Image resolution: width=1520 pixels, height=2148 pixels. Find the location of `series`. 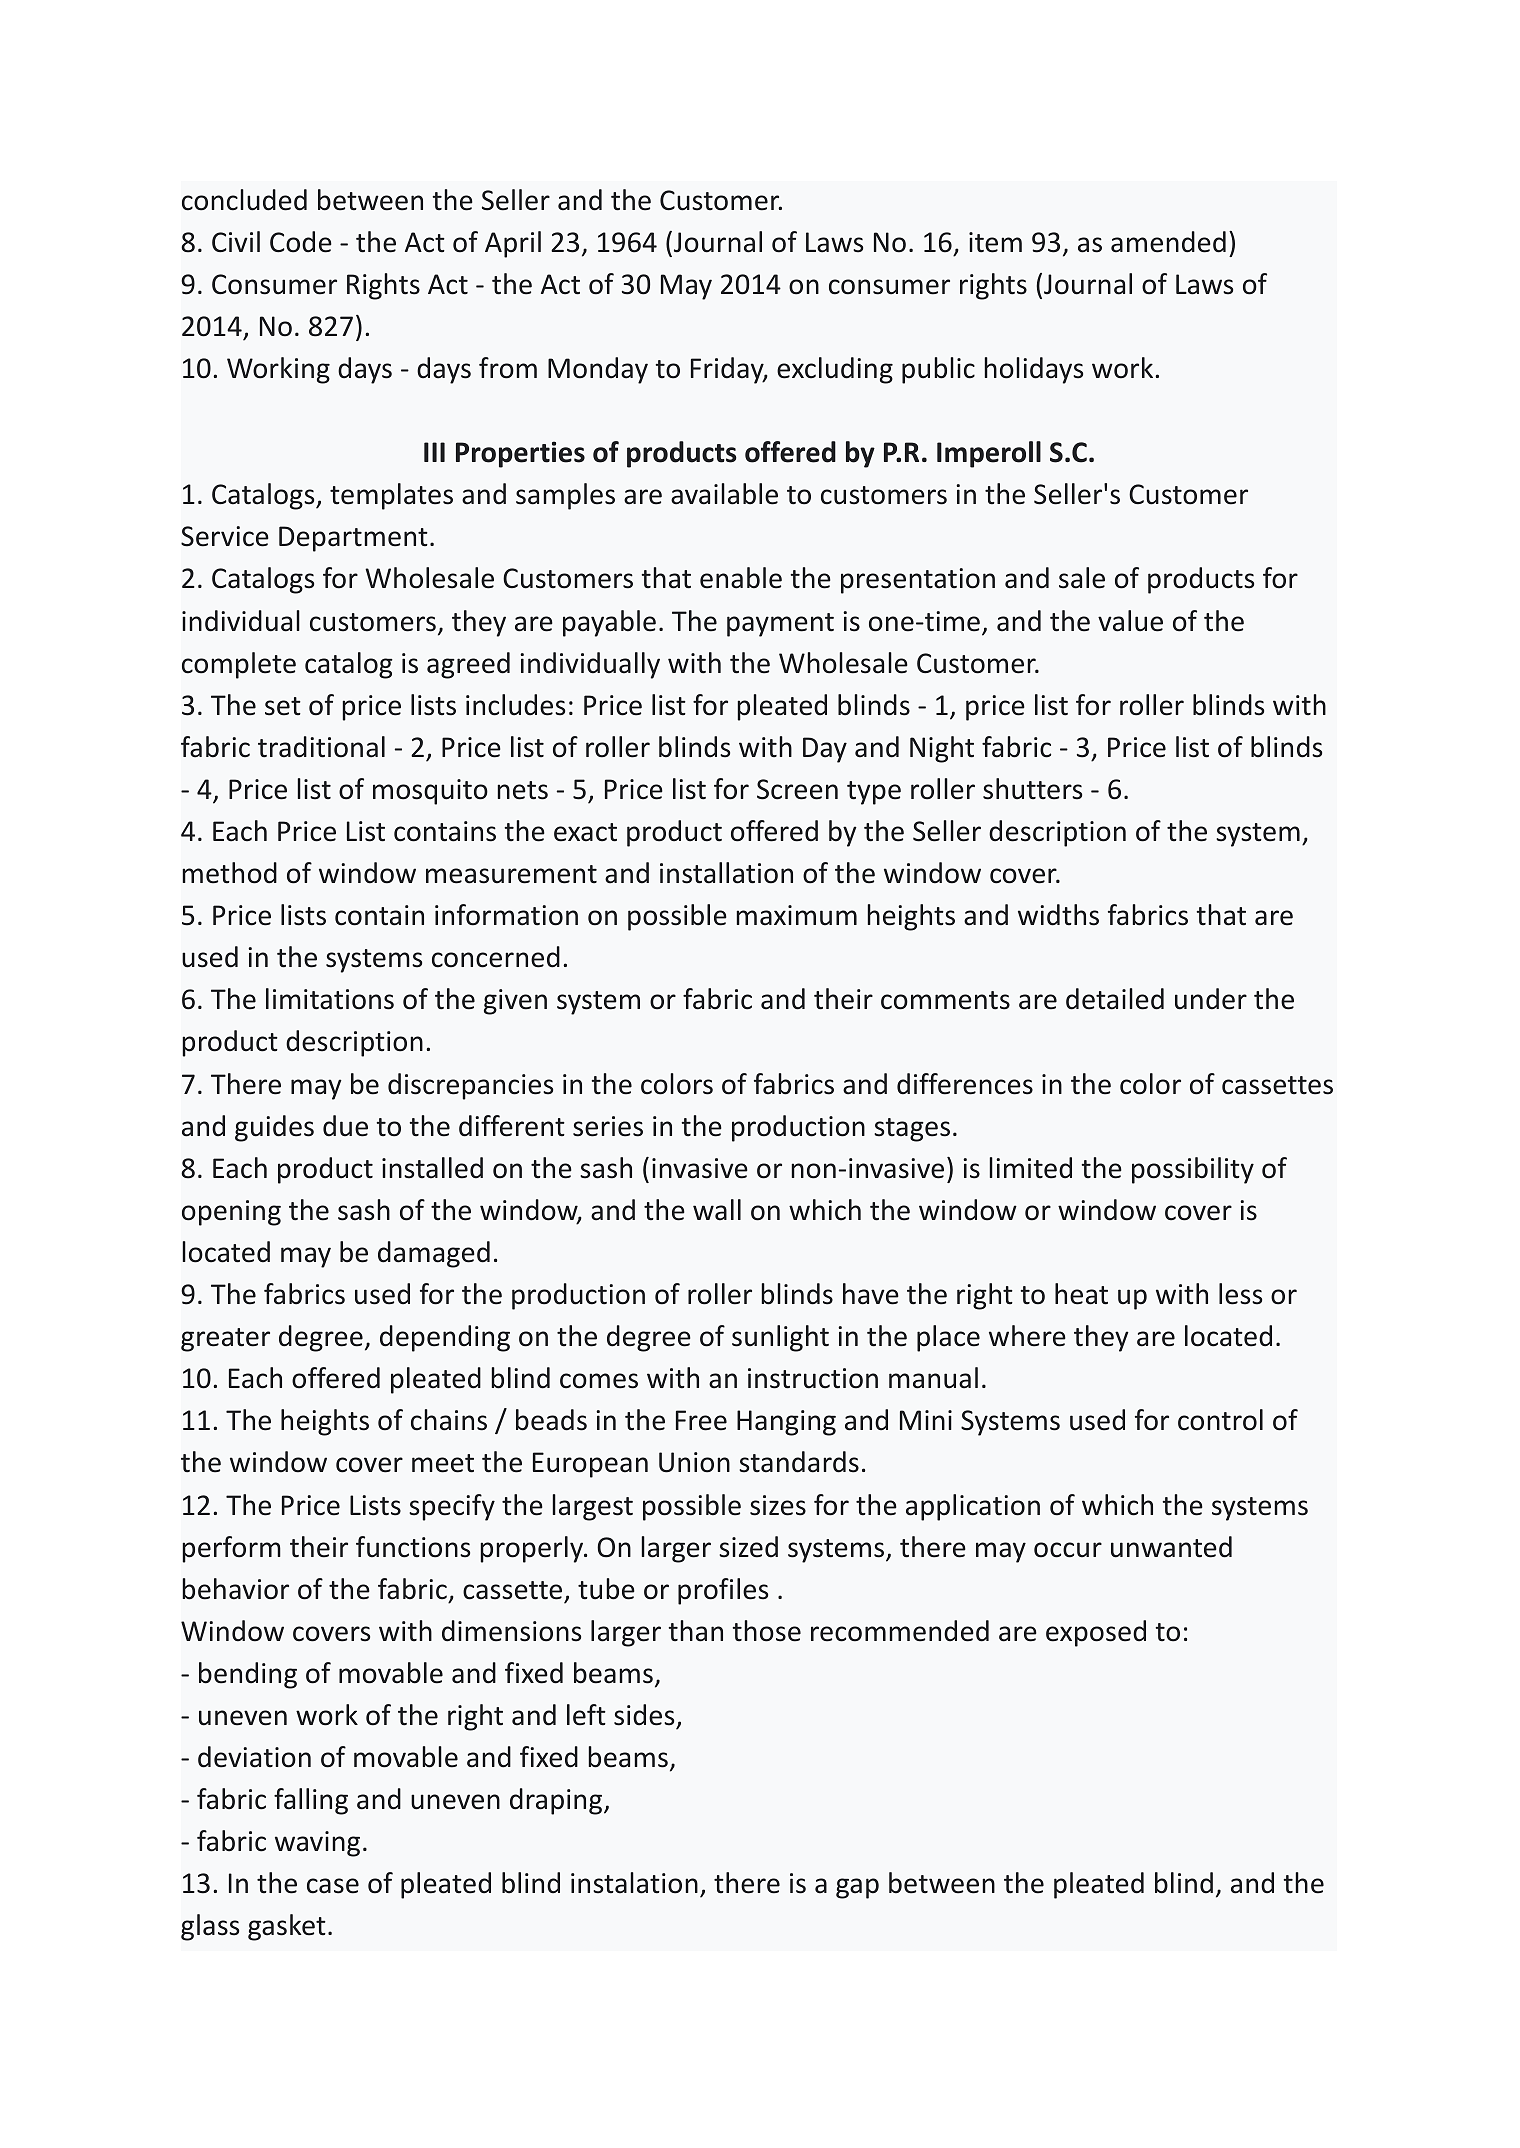

series is located at coordinates (608, 1126).
